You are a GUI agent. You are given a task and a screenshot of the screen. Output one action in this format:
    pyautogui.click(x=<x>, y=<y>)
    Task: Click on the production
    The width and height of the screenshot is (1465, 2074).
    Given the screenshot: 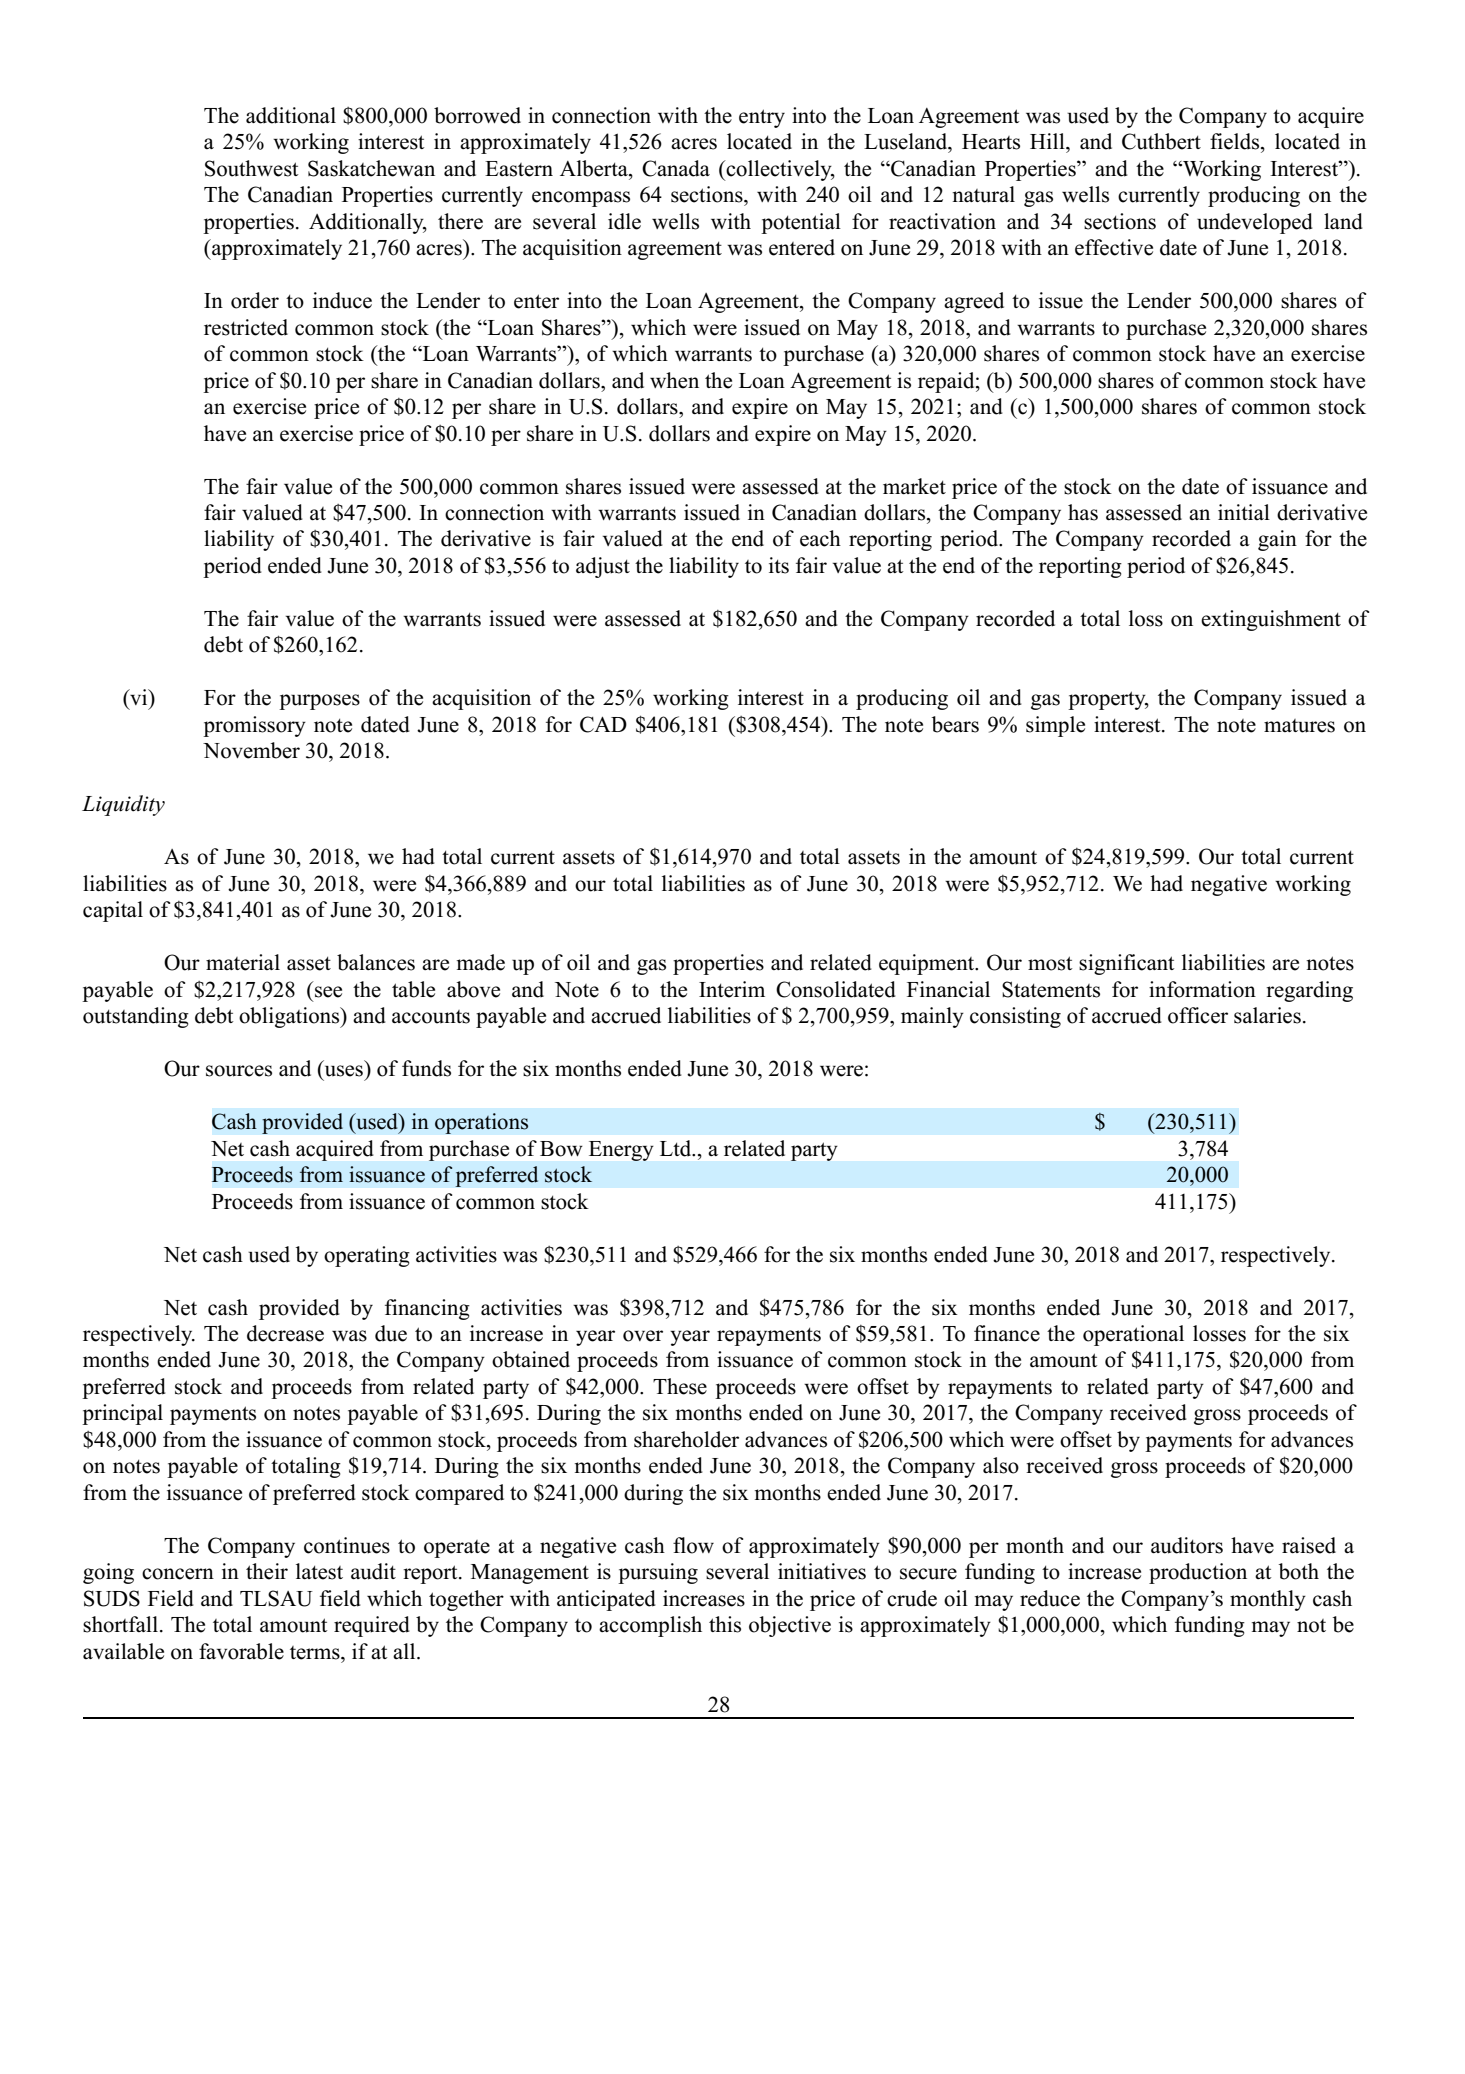 What is the action you would take?
    pyautogui.click(x=1198, y=1573)
